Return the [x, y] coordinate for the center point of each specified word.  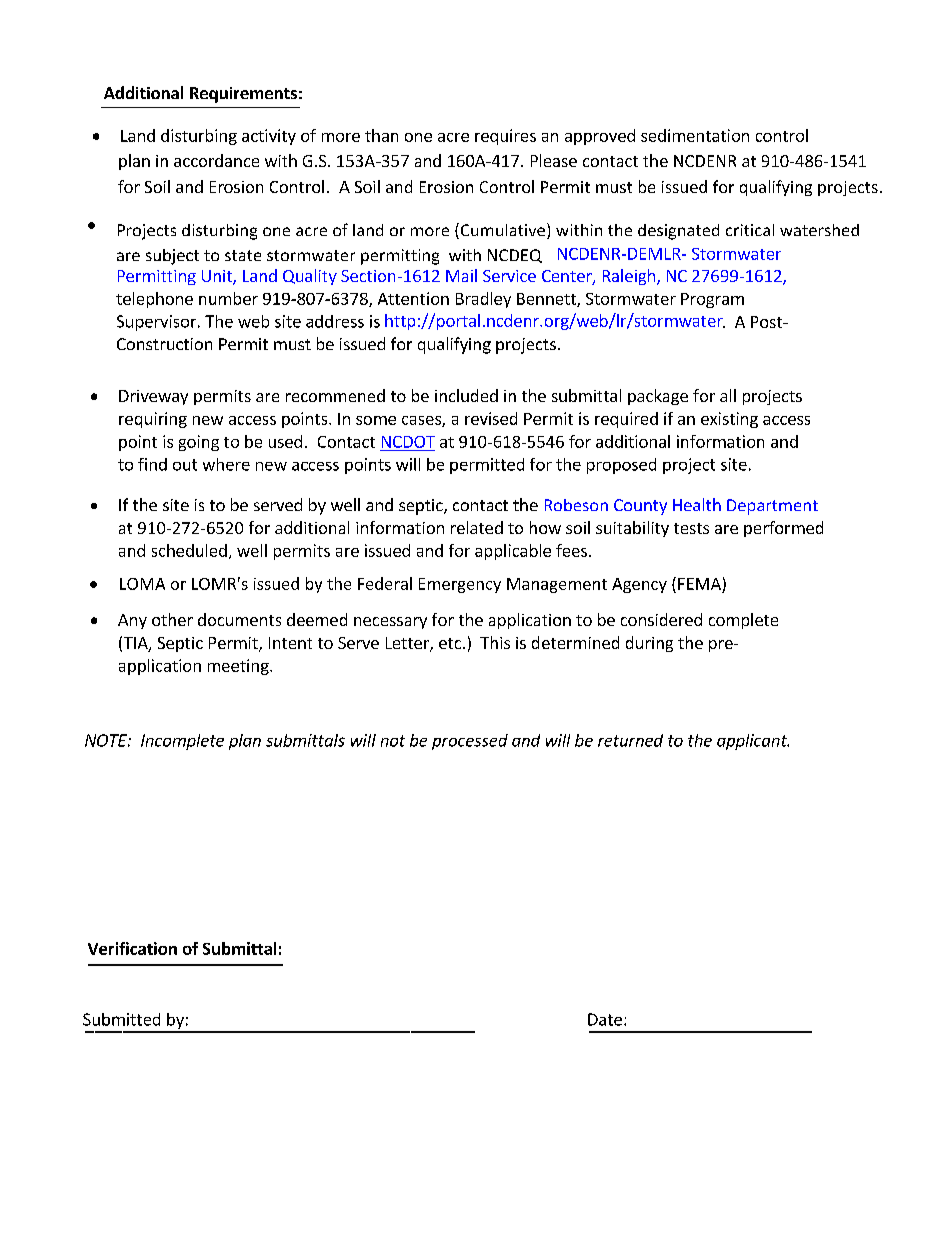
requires [505, 137]
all [728, 395]
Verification [132, 948]
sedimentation [695, 135]
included [466, 395]
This [495, 642]
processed [470, 742]
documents [239, 619]
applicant [753, 742]
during [649, 644]
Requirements [243, 95]
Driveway [153, 397]
